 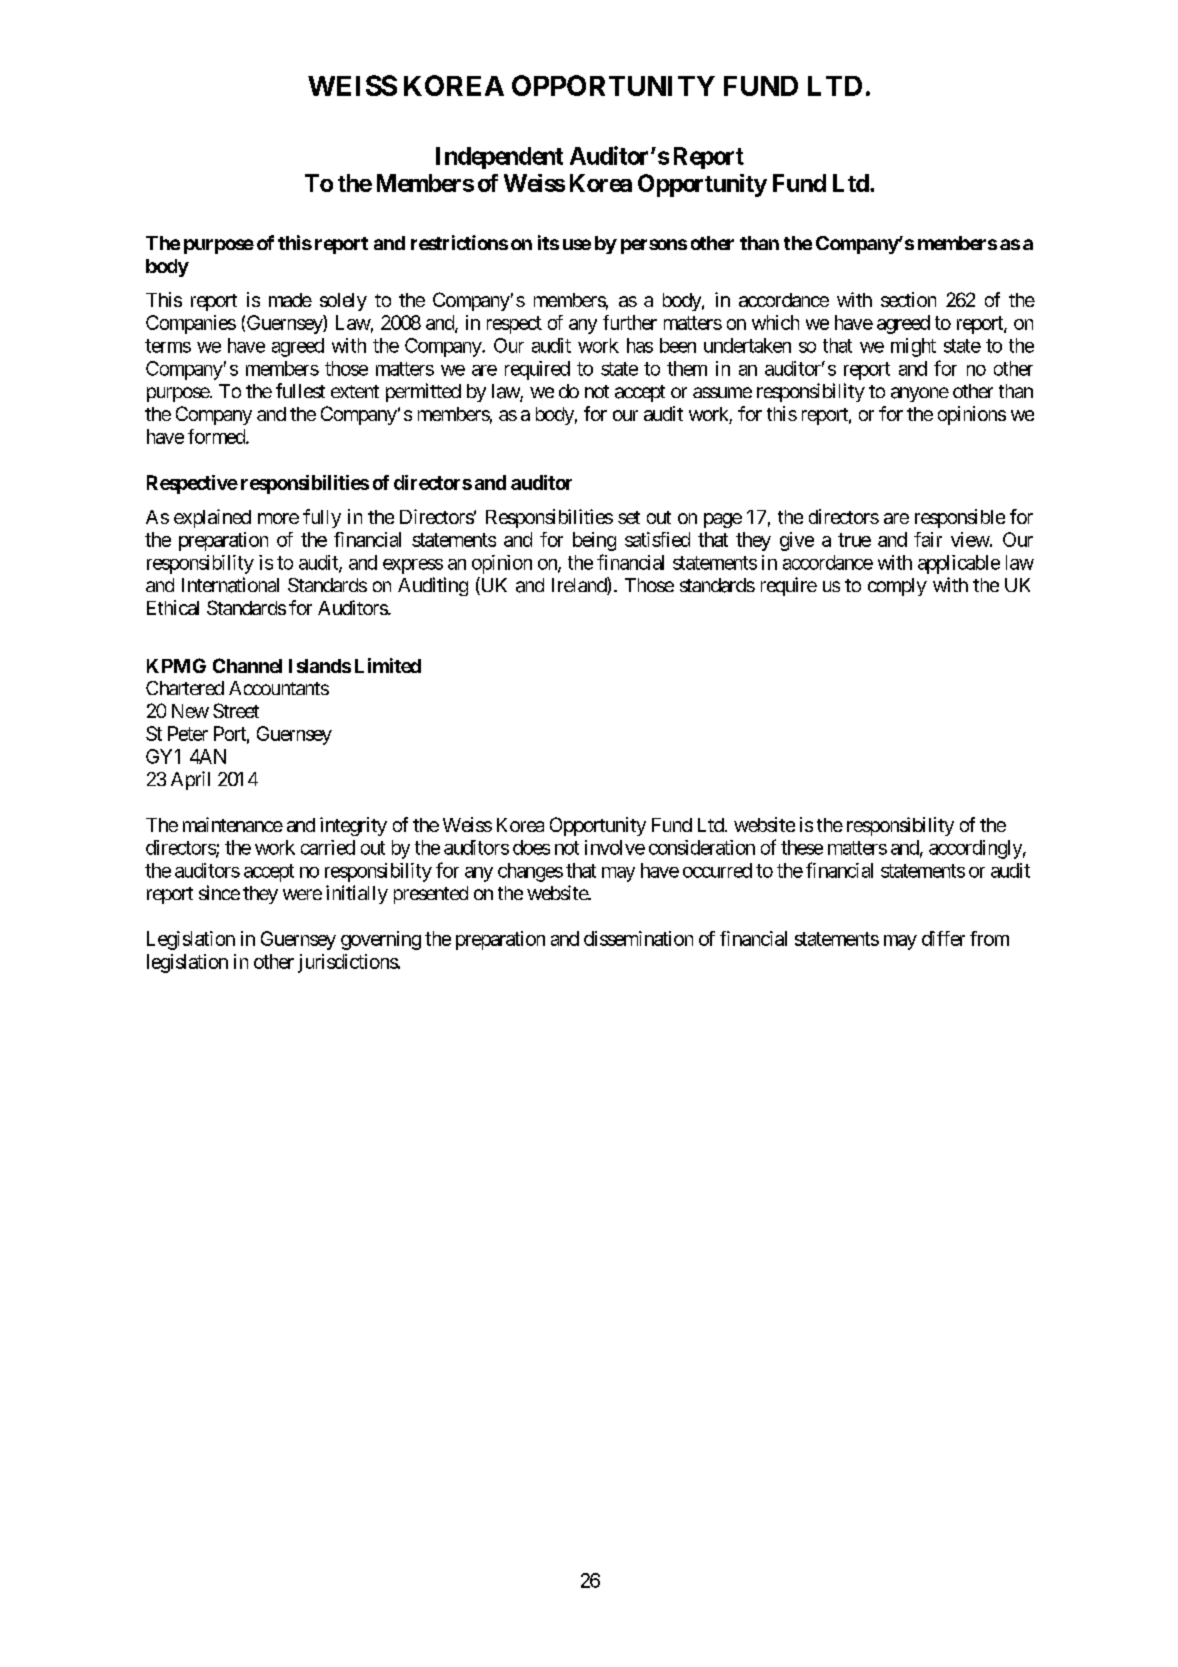 What do you see at coordinates (357, 894) in the image?
I see `initially` at bounding box center [357, 894].
